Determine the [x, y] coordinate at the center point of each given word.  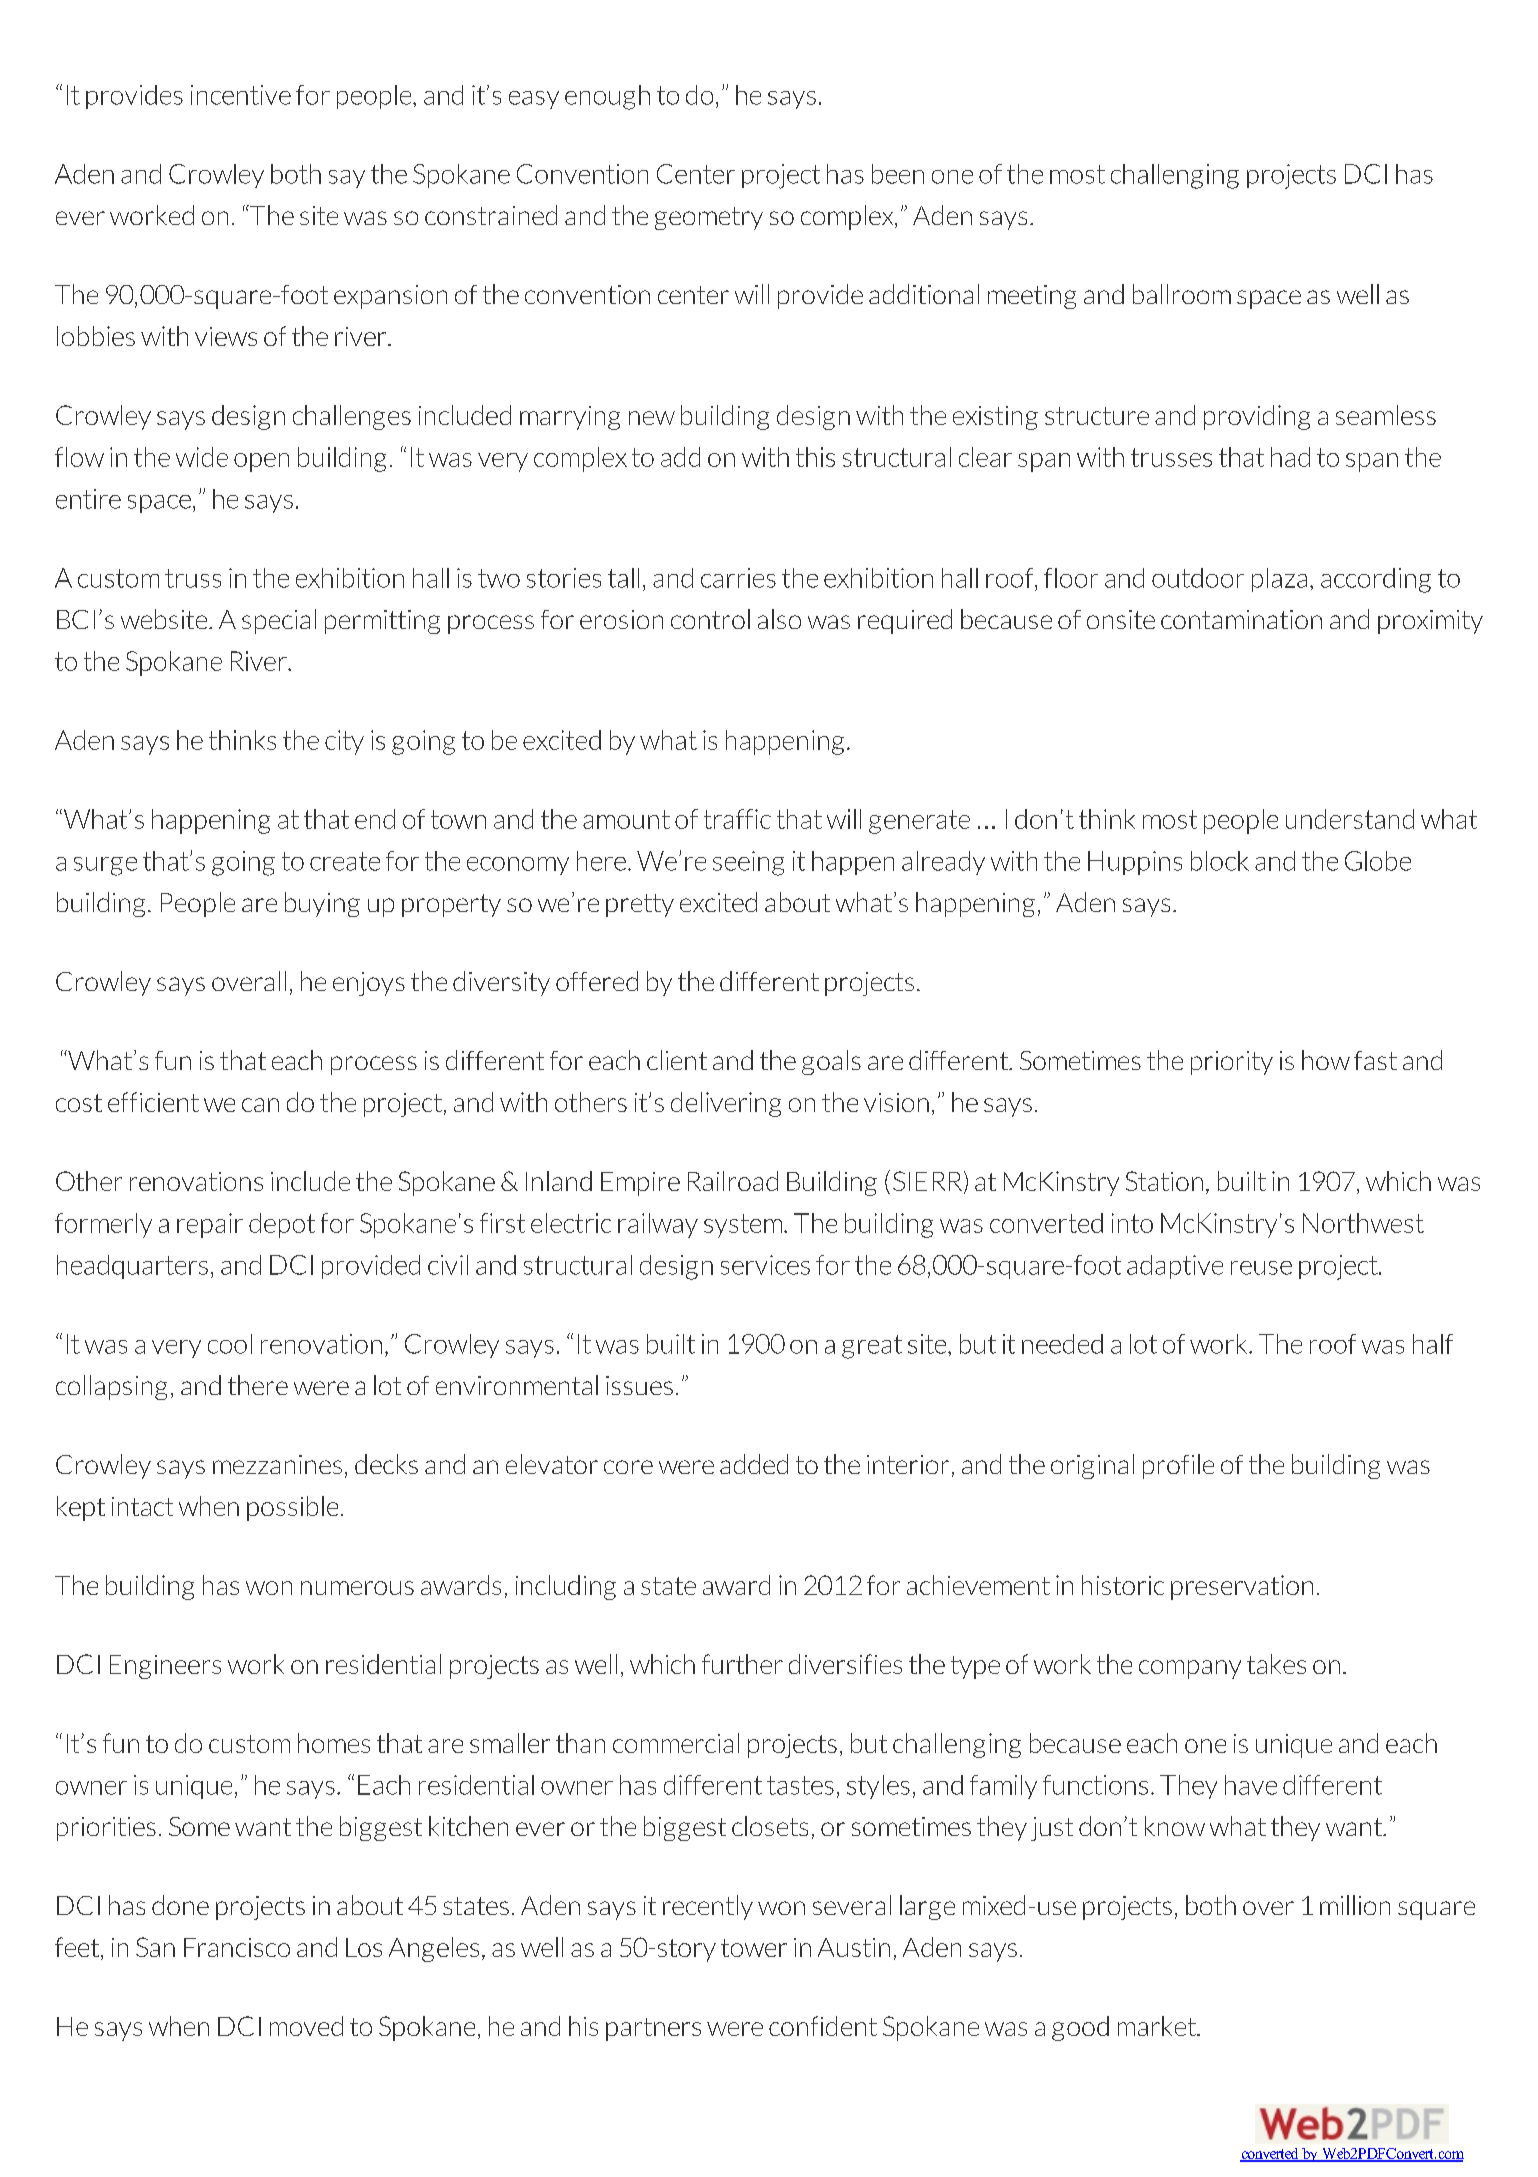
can [260, 1105]
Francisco [237, 1947]
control [710, 619]
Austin [854, 1947]
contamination [1241, 619]
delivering [726, 1104]
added [754, 1464]
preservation [1242, 1587]
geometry [709, 218]
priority [1232, 1063]
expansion [390, 297]
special [279, 621]
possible [292, 1508]
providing [1257, 417]
